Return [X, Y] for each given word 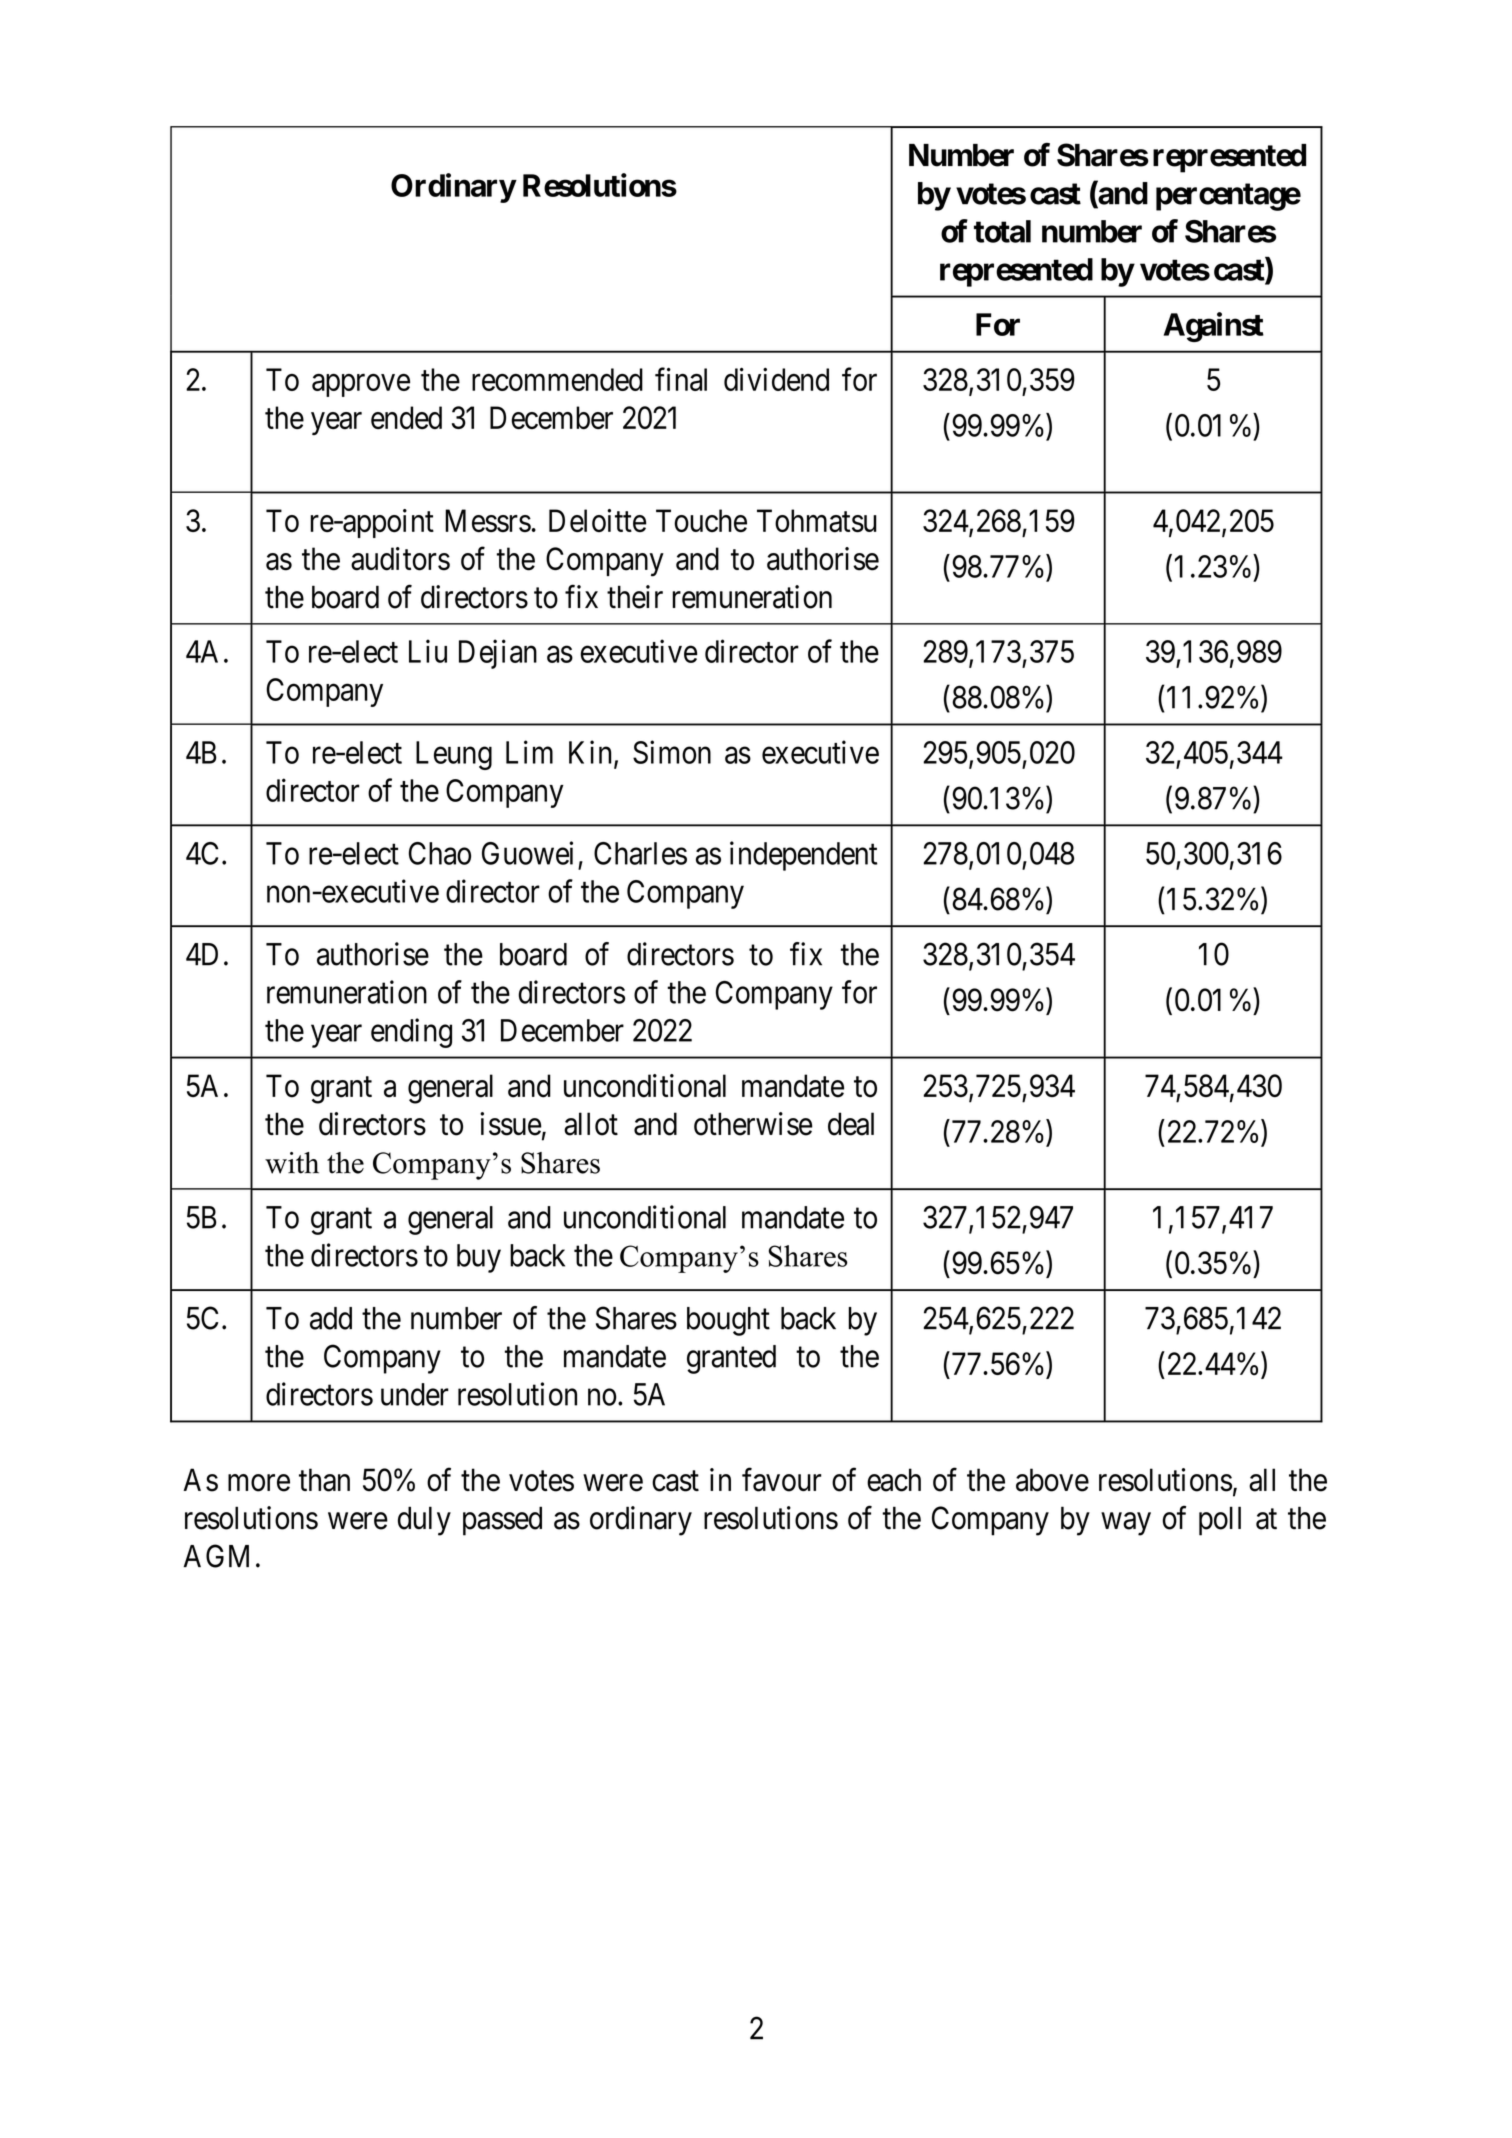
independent [804, 856]
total [1002, 231]
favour [782, 1480]
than [324, 1480]
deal [851, 1124]
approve [361, 385]
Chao [440, 853]
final [681, 379]
